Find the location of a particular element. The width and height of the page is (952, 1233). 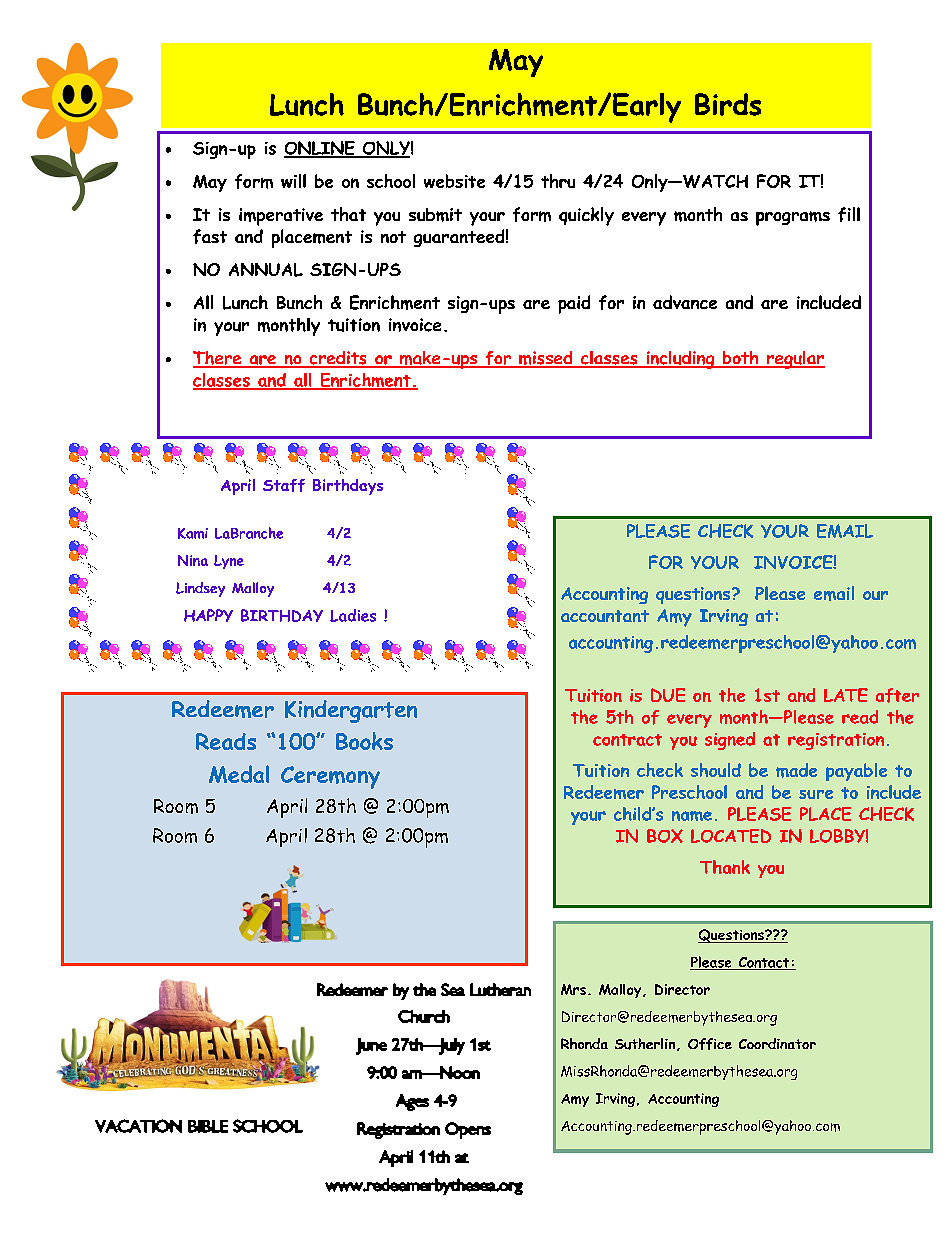

Kindergarten is located at coordinates (351, 711).
